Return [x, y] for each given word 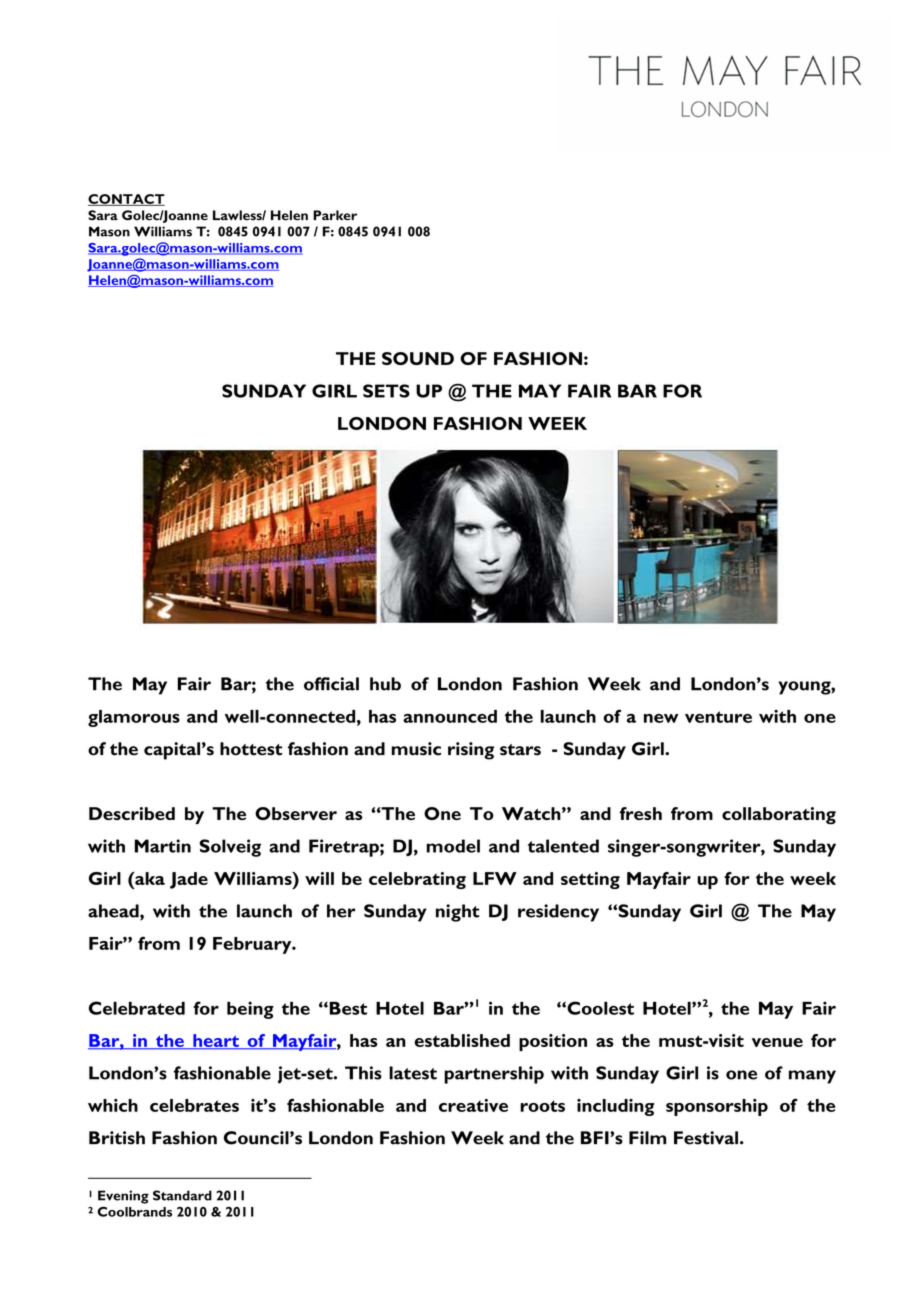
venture [718, 717]
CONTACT [126, 200]
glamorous [134, 718]
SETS [386, 391]
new [661, 718]
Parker [335, 215]
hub [385, 684]
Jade [189, 880]
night [458, 913]
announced [450, 716]
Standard [182, 1195]
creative [473, 1105]
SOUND [418, 358]
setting [590, 880]
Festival [706, 1138]
